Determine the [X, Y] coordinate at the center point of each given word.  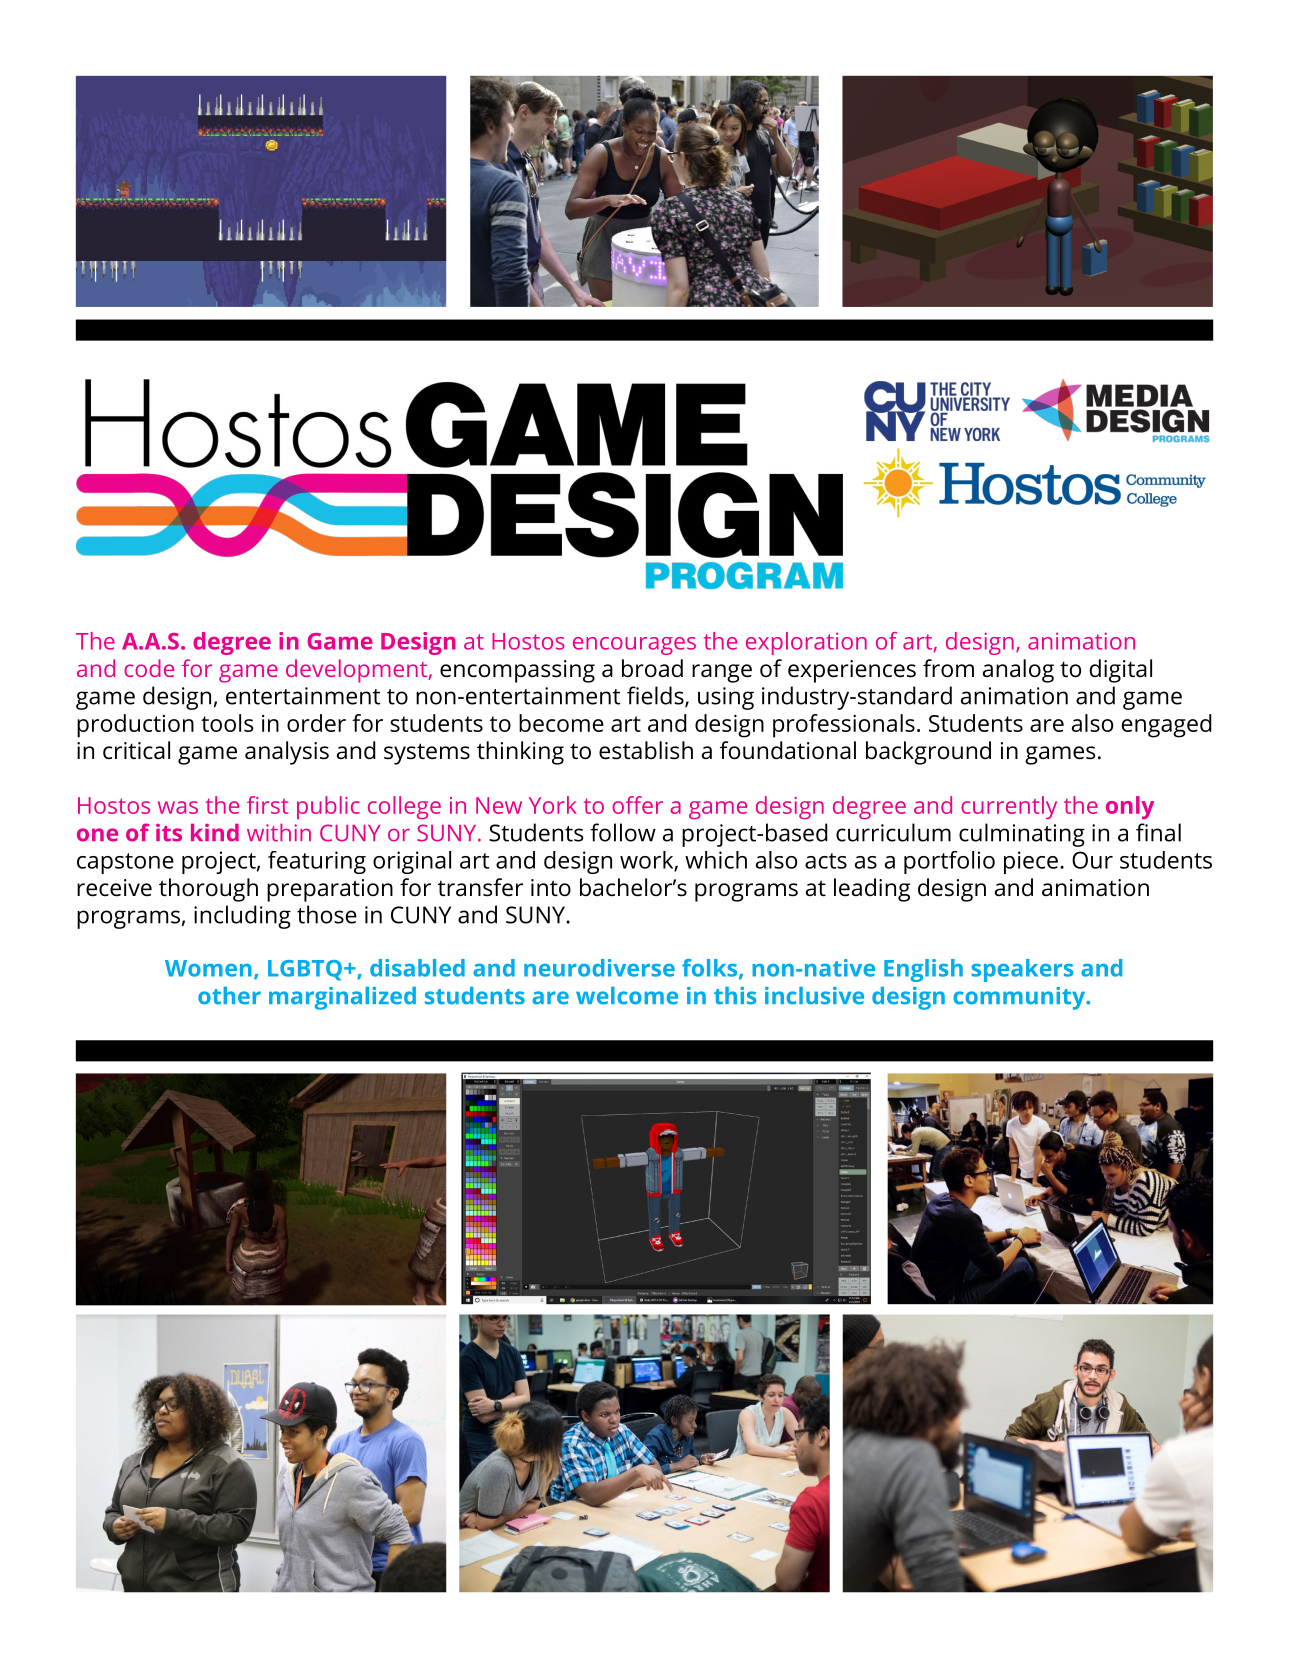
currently [1009, 807]
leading [872, 890]
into [551, 888]
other [229, 996]
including [242, 917]
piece [1031, 862]
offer [637, 805]
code [149, 668]
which [716, 860]
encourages [634, 646]
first [267, 805]
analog [1018, 671]
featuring [317, 862]
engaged [1167, 726]
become [561, 723]
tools [227, 723]
